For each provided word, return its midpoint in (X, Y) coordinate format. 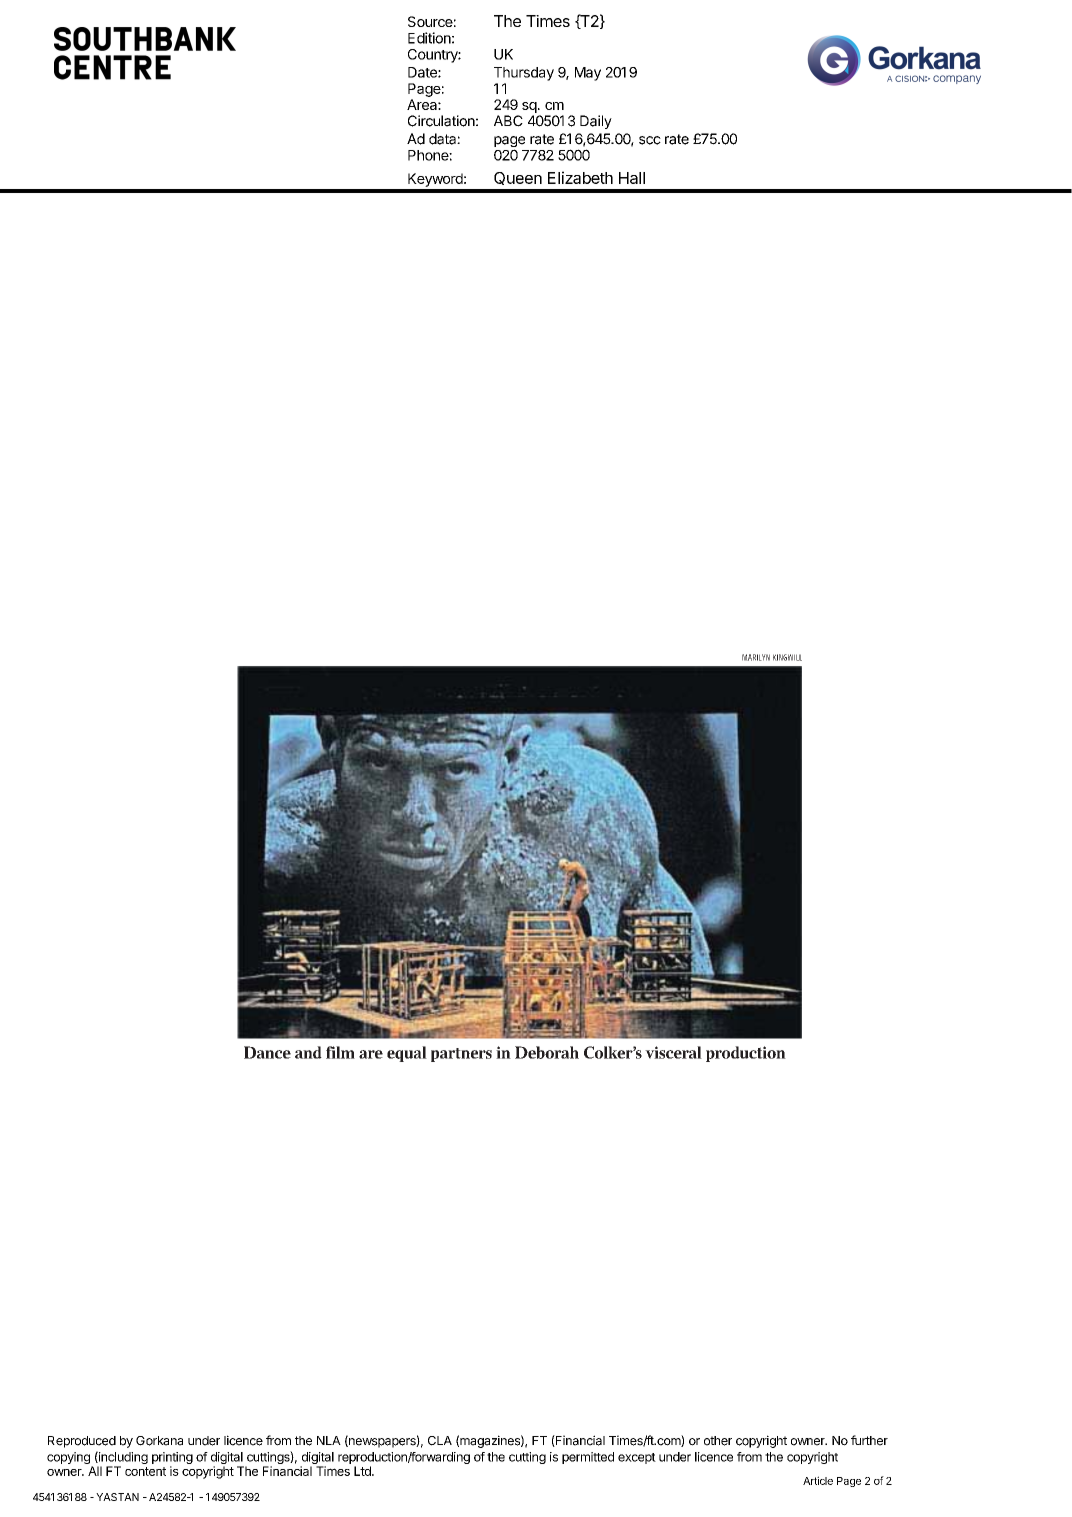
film (340, 1052)
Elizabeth (580, 177)
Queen (518, 178)
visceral (673, 1052)
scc (650, 140)
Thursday (524, 74)
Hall (632, 178)
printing (172, 1459)
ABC (508, 121)
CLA (440, 1441)
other (718, 1441)
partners (461, 1055)
